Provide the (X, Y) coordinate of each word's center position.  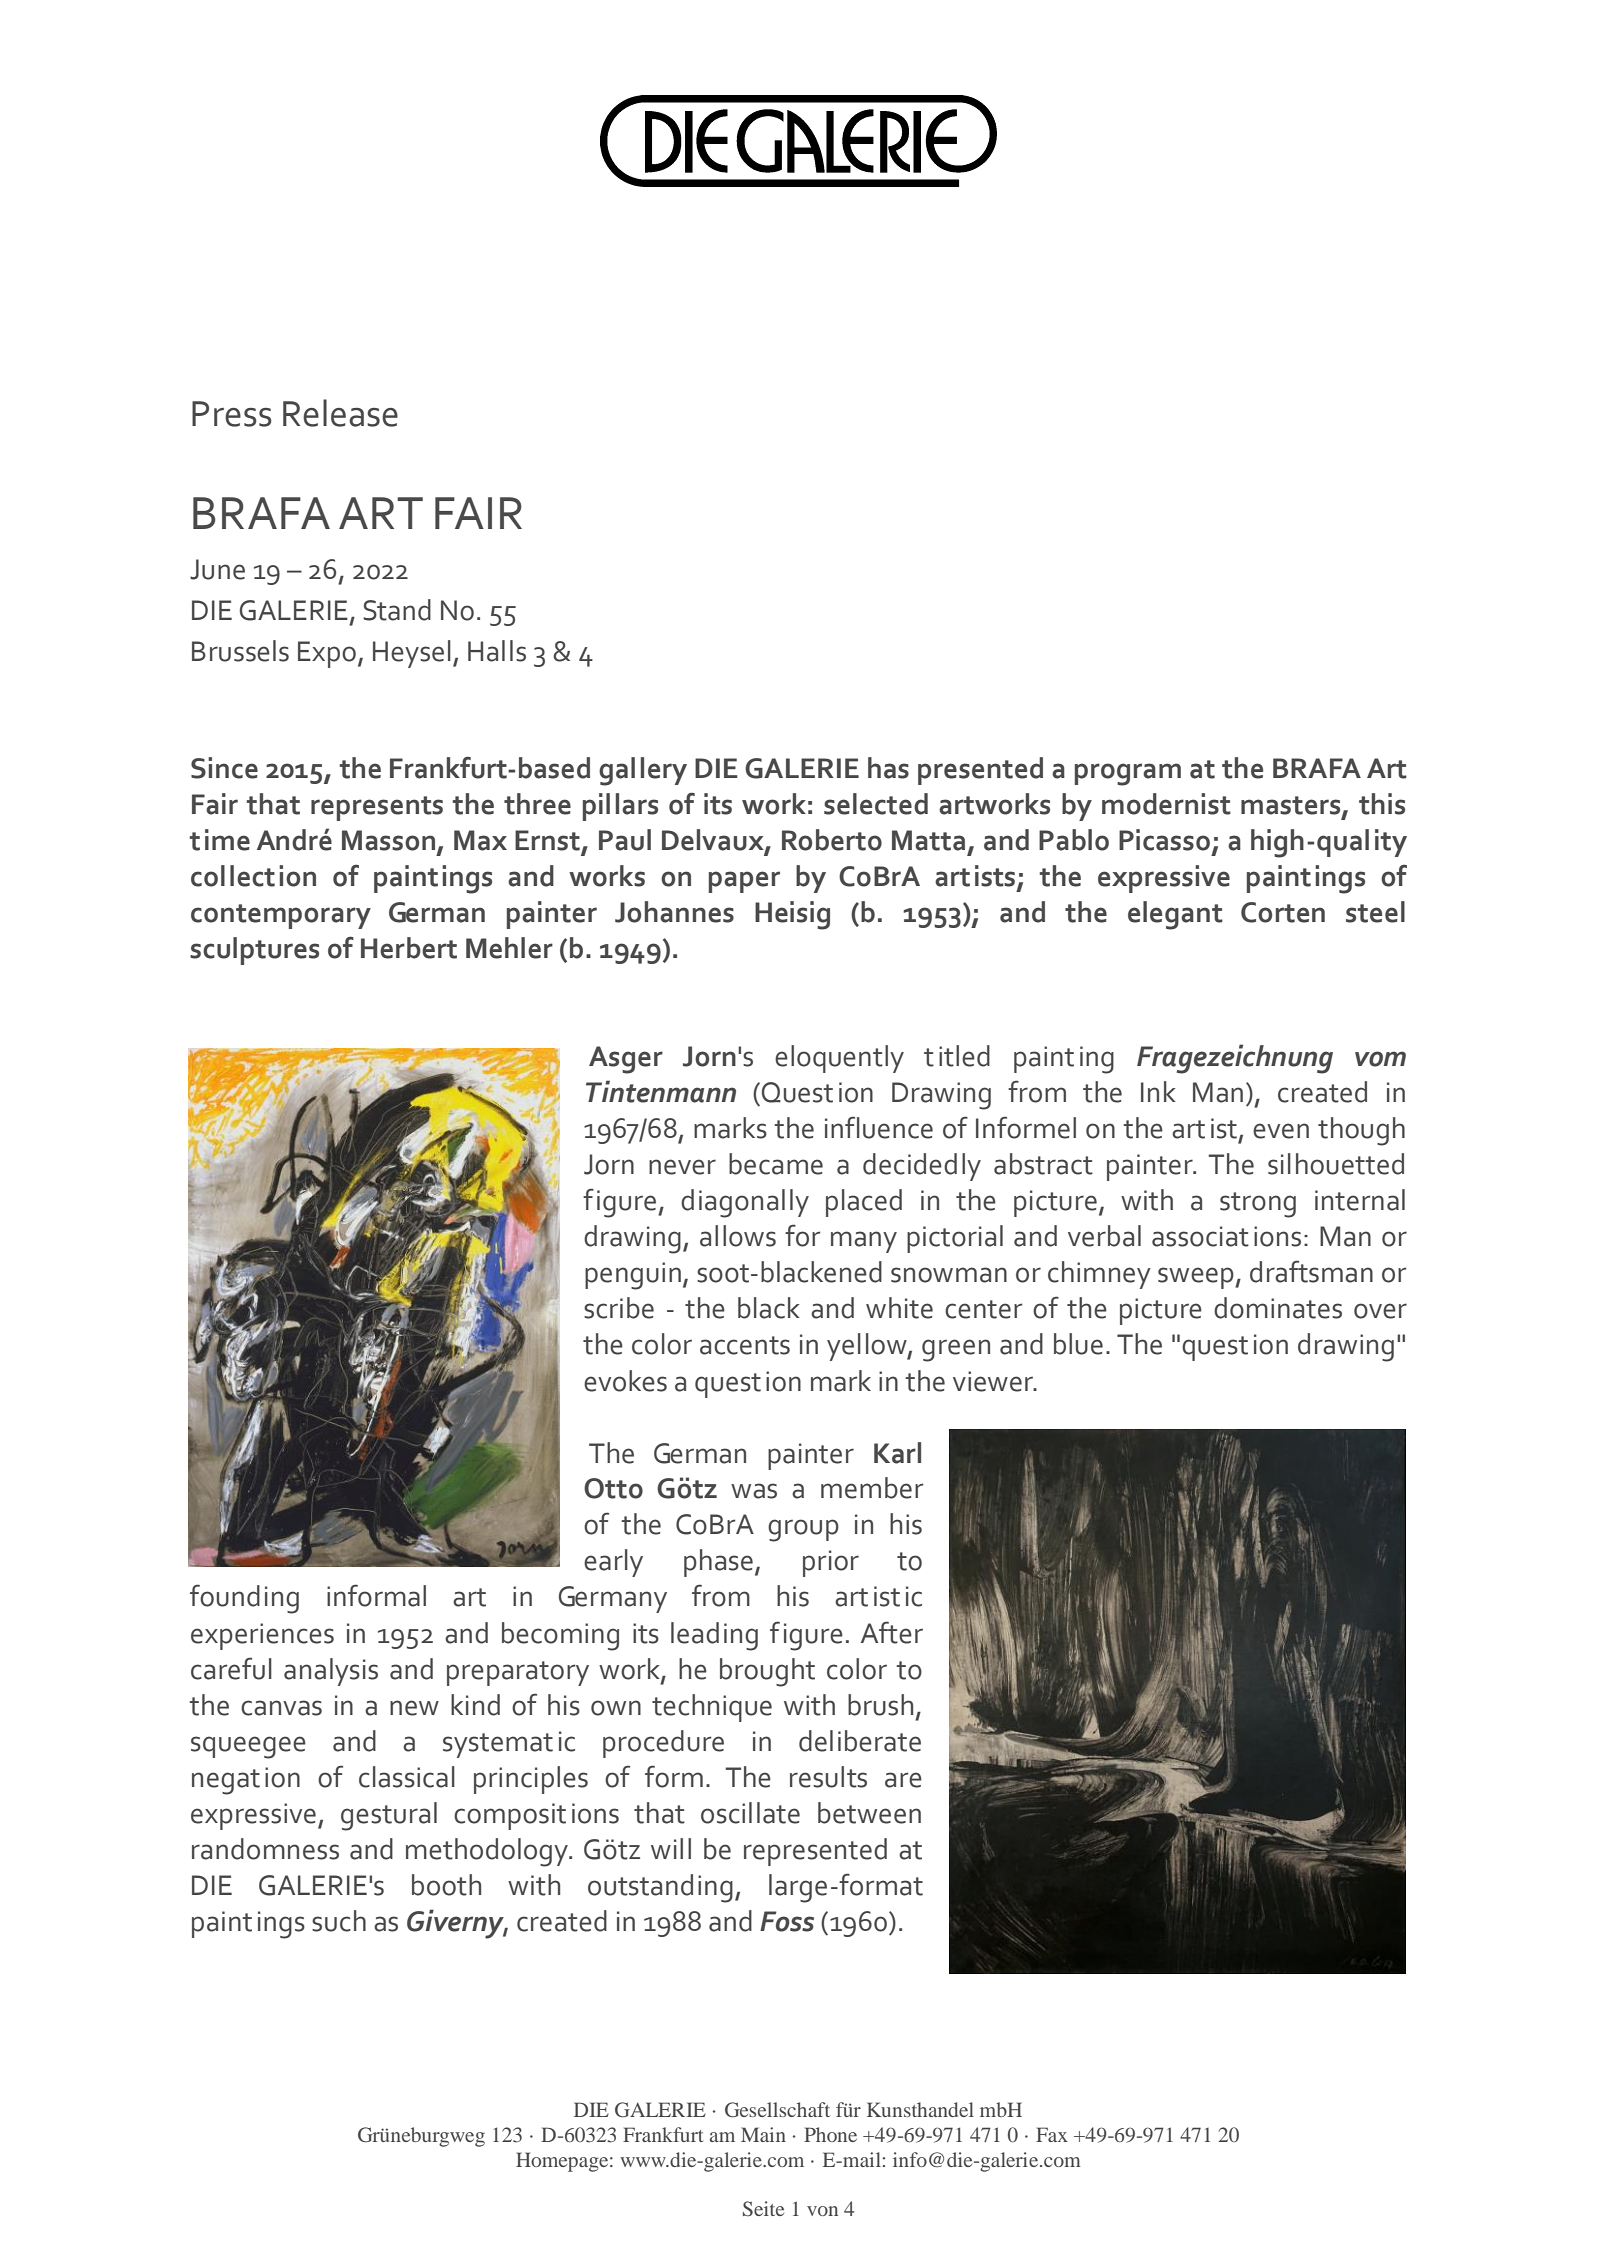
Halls (497, 651)
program (1128, 774)
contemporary (281, 916)
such (339, 1921)
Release (340, 413)
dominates (1278, 1308)
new (414, 1708)
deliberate (860, 1741)
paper (744, 882)
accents (745, 1345)
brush (880, 1705)
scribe (619, 1308)
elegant (1175, 915)
